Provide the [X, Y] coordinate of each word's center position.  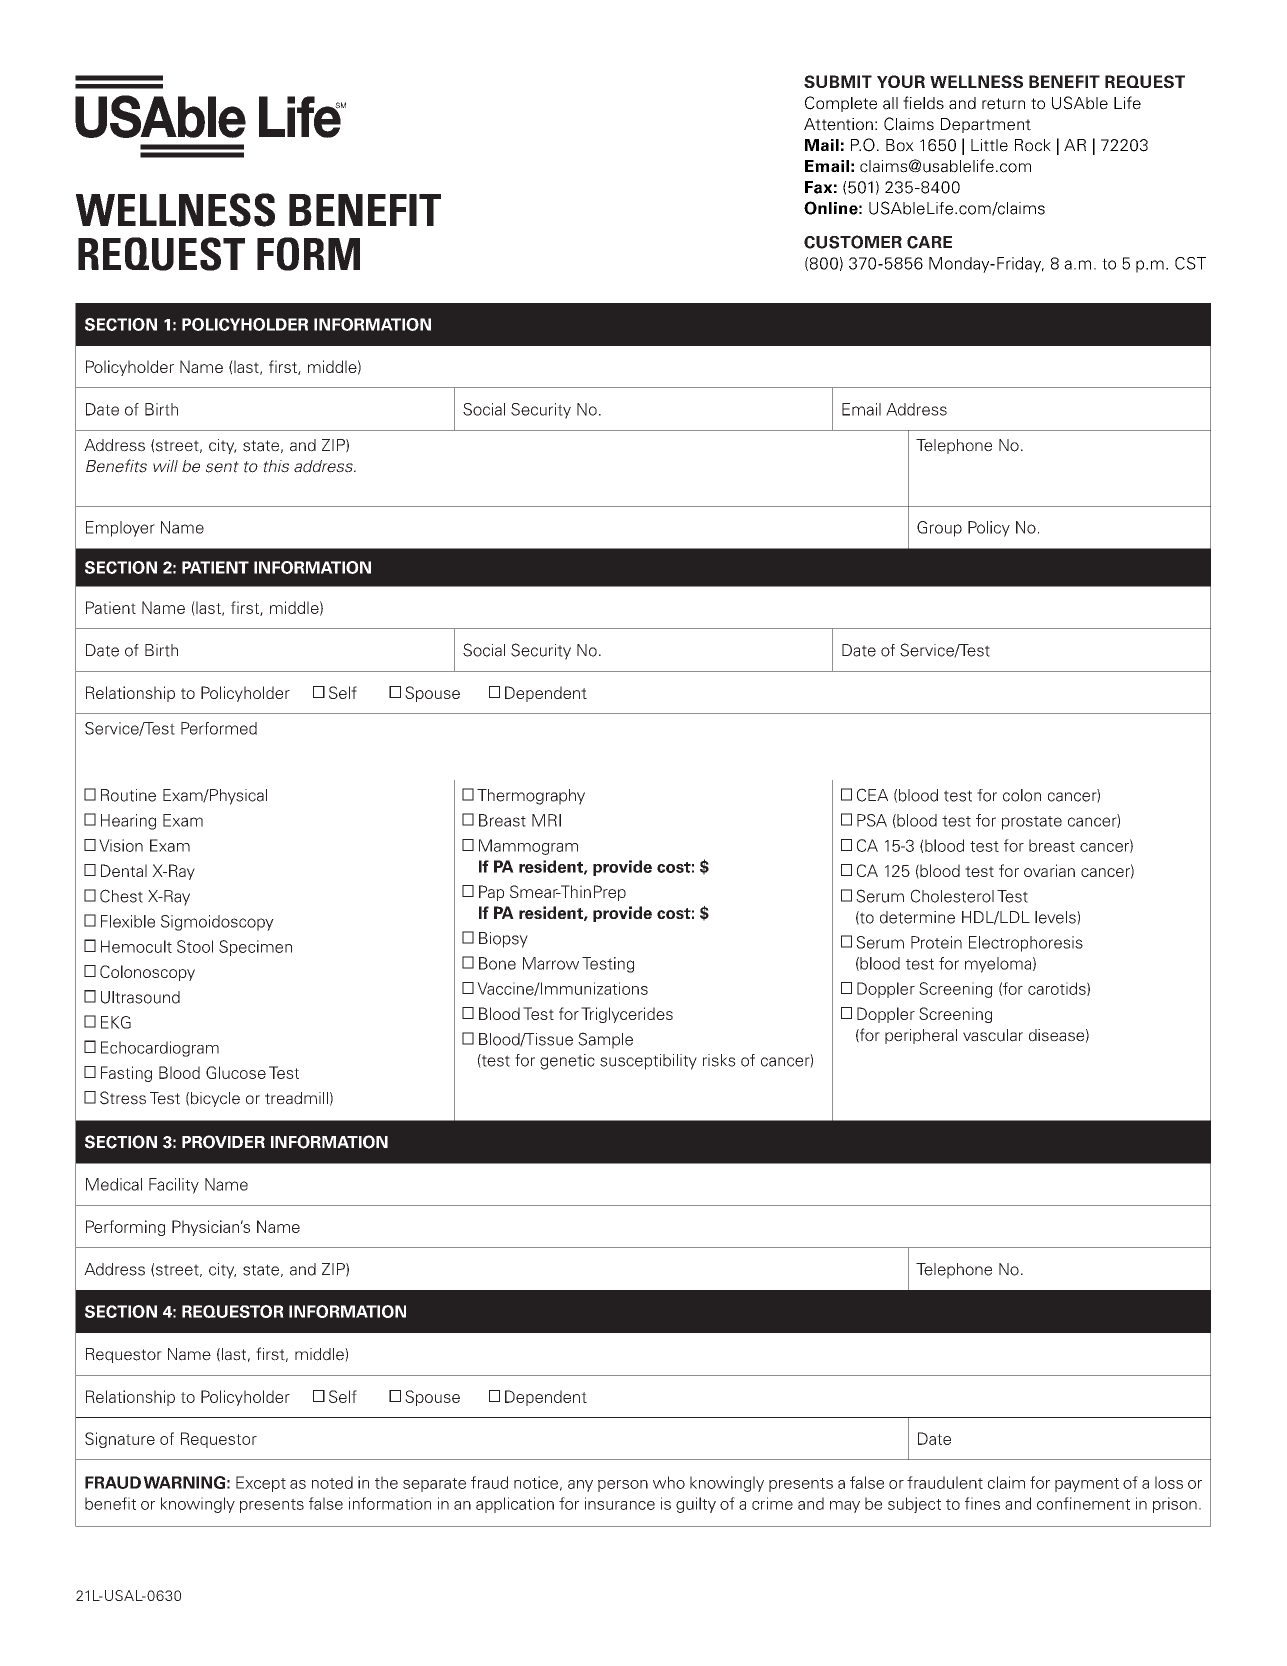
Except [261, 1484]
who [669, 1482]
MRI [546, 820]
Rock [1033, 145]
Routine [128, 795]
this [276, 466]
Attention [838, 124]
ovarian [1049, 870]
